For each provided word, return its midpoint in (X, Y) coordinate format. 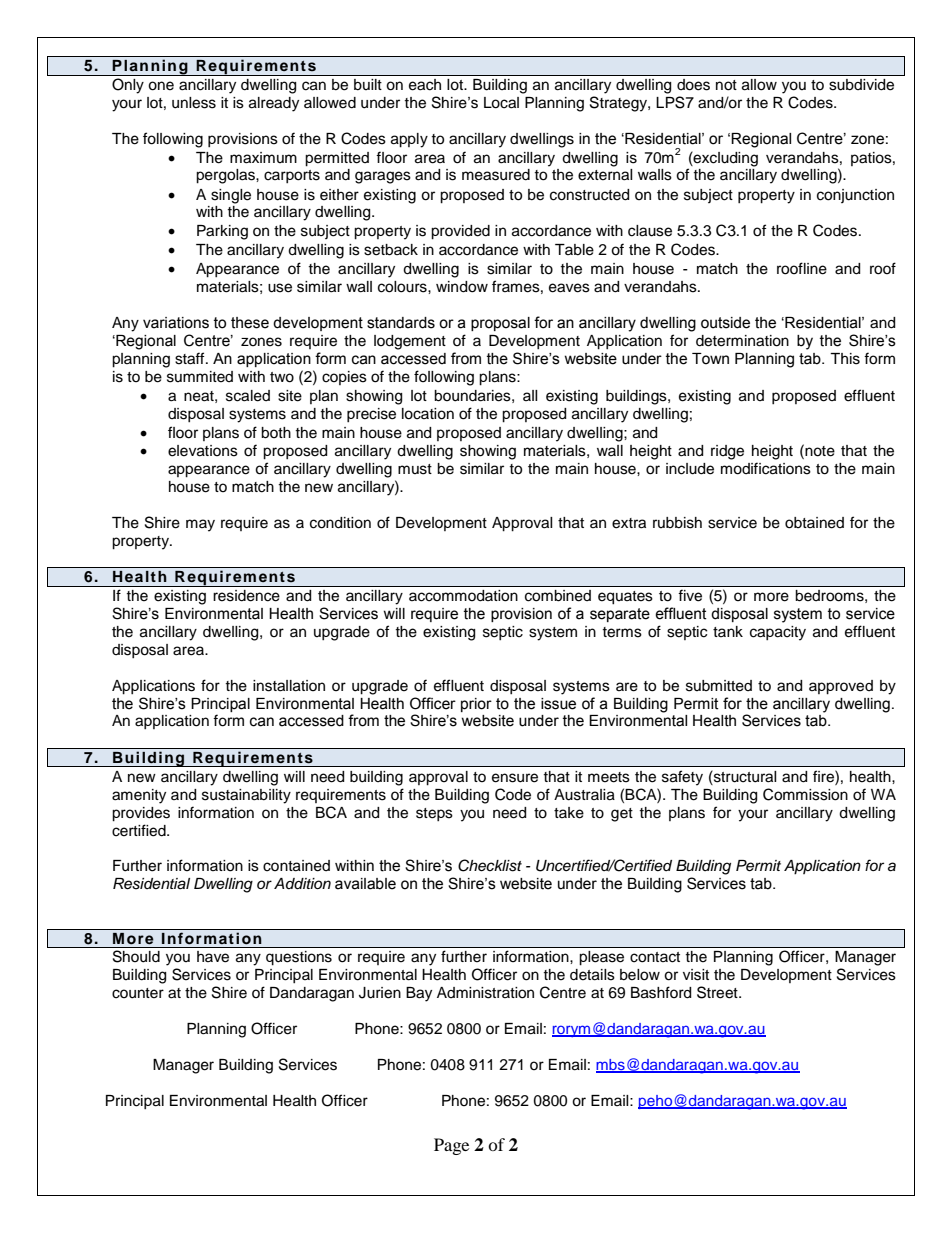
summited (200, 377)
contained (296, 866)
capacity (778, 633)
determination (742, 341)
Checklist (490, 865)
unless (194, 103)
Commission (805, 794)
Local (501, 103)
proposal (500, 324)
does (693, 84)
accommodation (463, 596)
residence (246, 596)
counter (138, 993)
